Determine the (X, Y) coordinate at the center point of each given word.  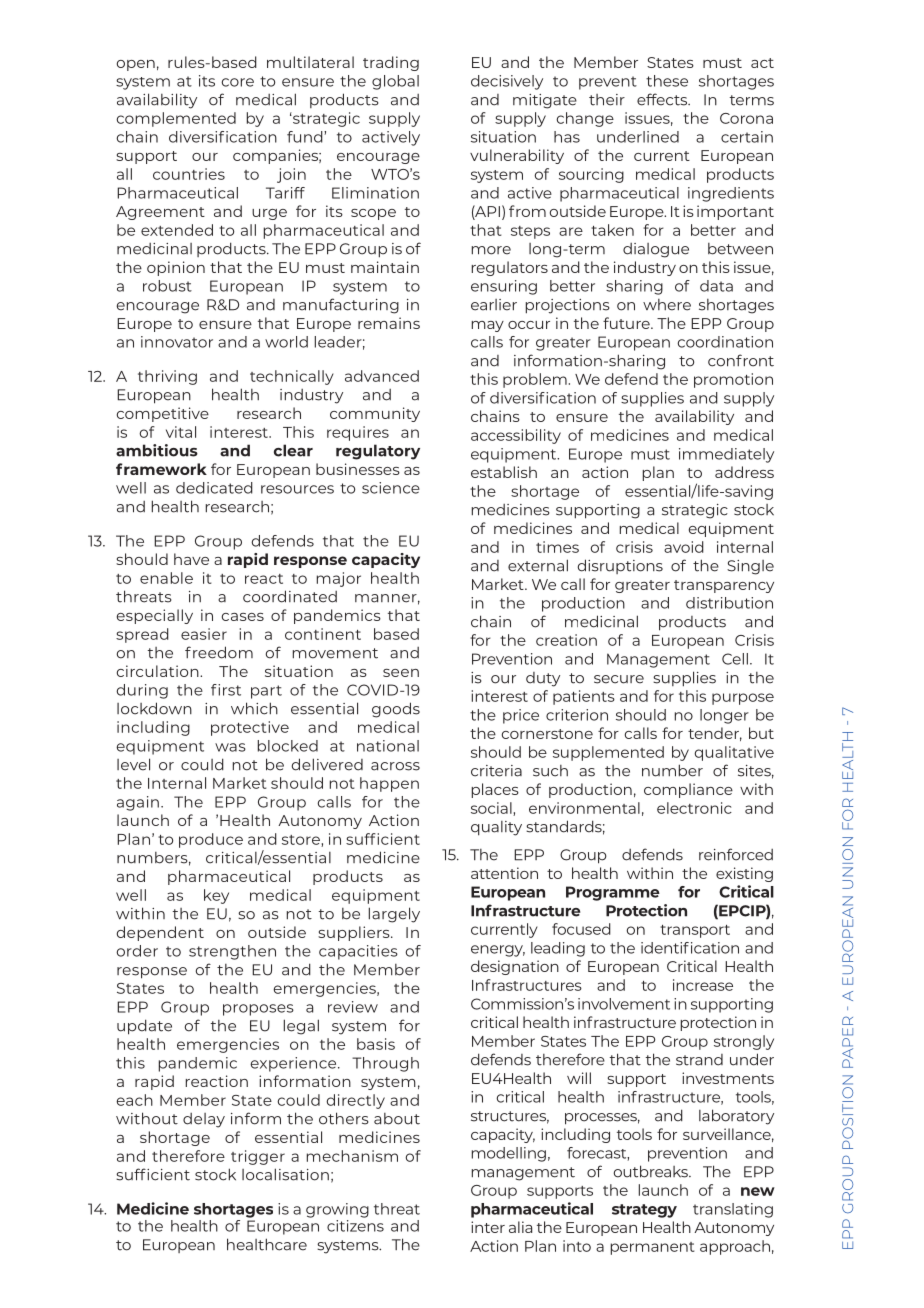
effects (663, 99)
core (237, 82)
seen (401, 673)
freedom (219, 652)
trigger (258, 1157)
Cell (735, 659)
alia (520, 1227)
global (395, 82)
